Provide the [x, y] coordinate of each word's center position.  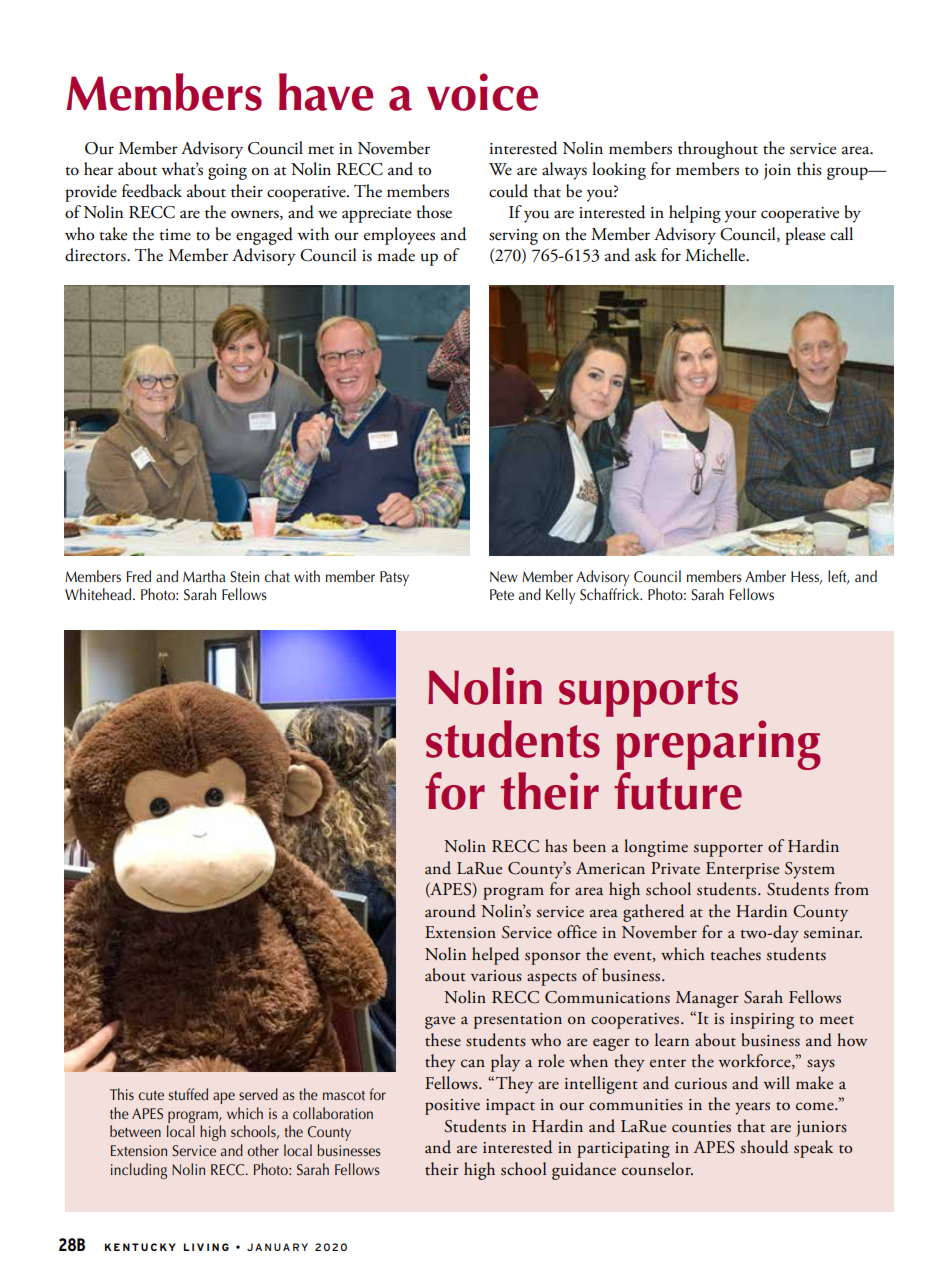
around [450, 911]
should [764, 1147]
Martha [204, 576]
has [556, 846]
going [227, 172]
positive [452, 1107]
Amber [765, 576]
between [135, 1131]
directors [96, 255]
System [810, 870]
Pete [502, 594]
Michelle [716, 255]
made [396, 255]
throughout [718, 150]
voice [482, 92]
